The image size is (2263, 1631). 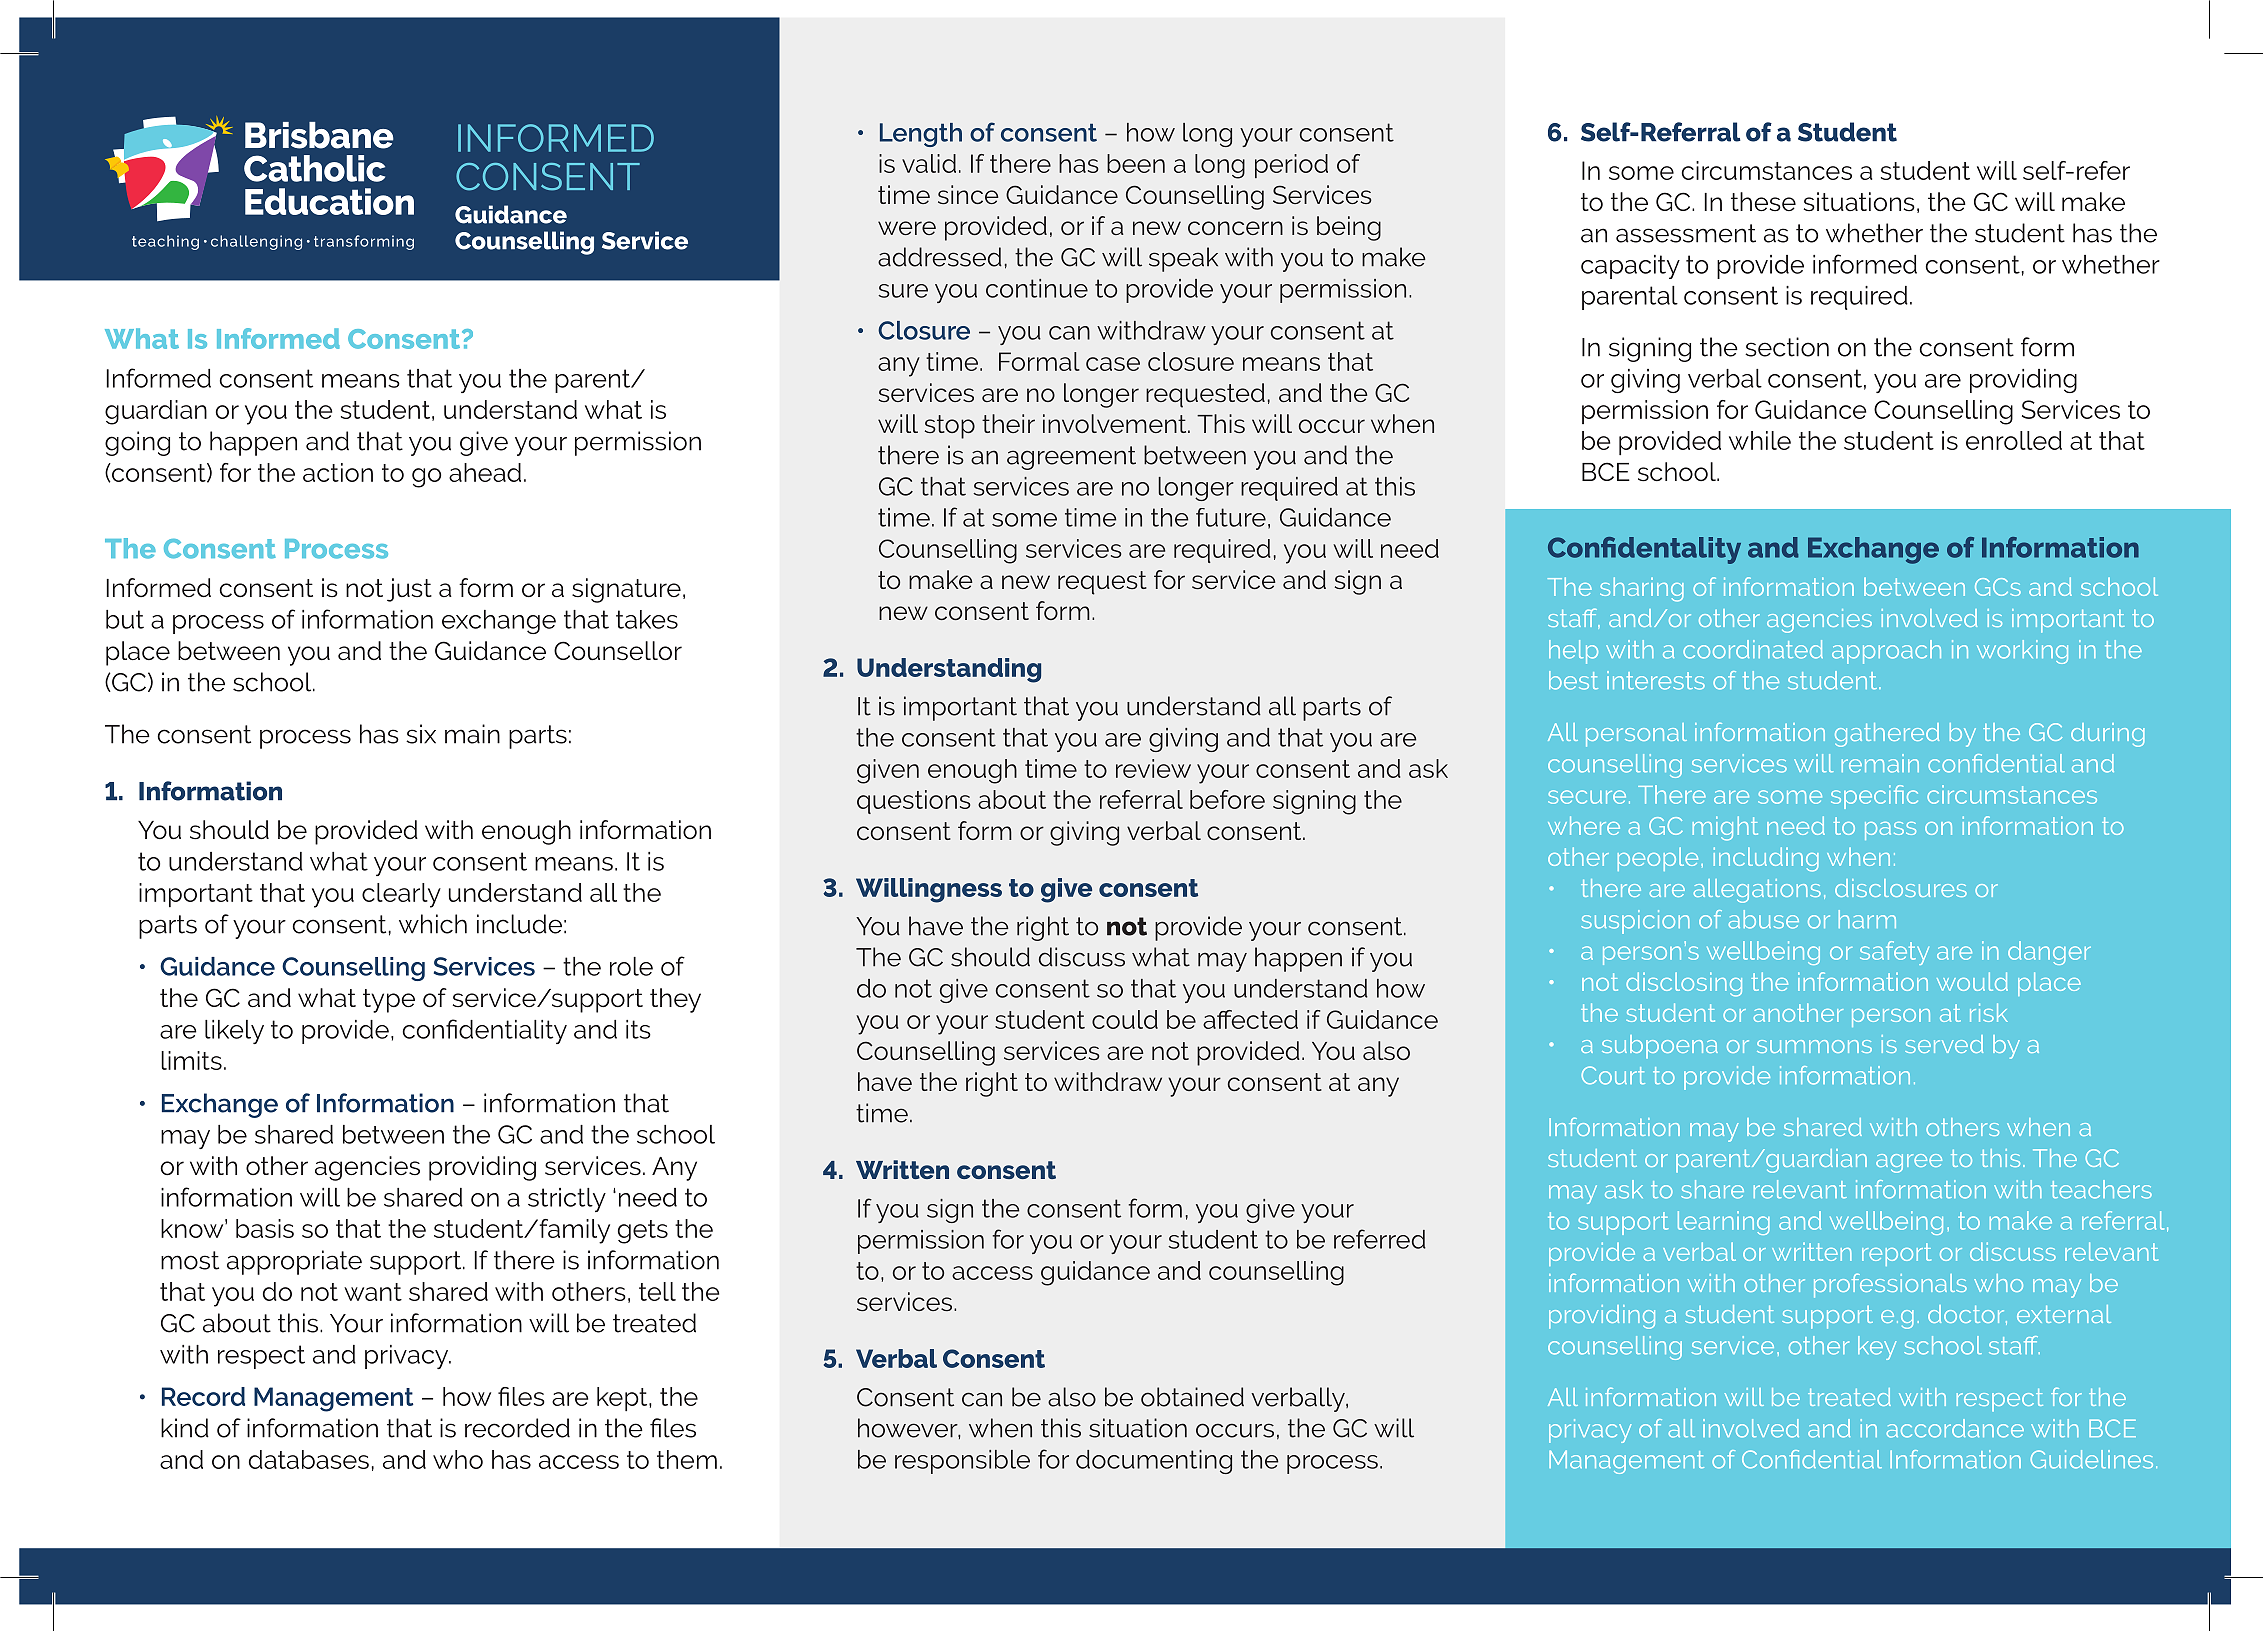 What do you see at coordinates (309, 1459) in the document?
I see `databases` at bounding box center [309, 1459].
